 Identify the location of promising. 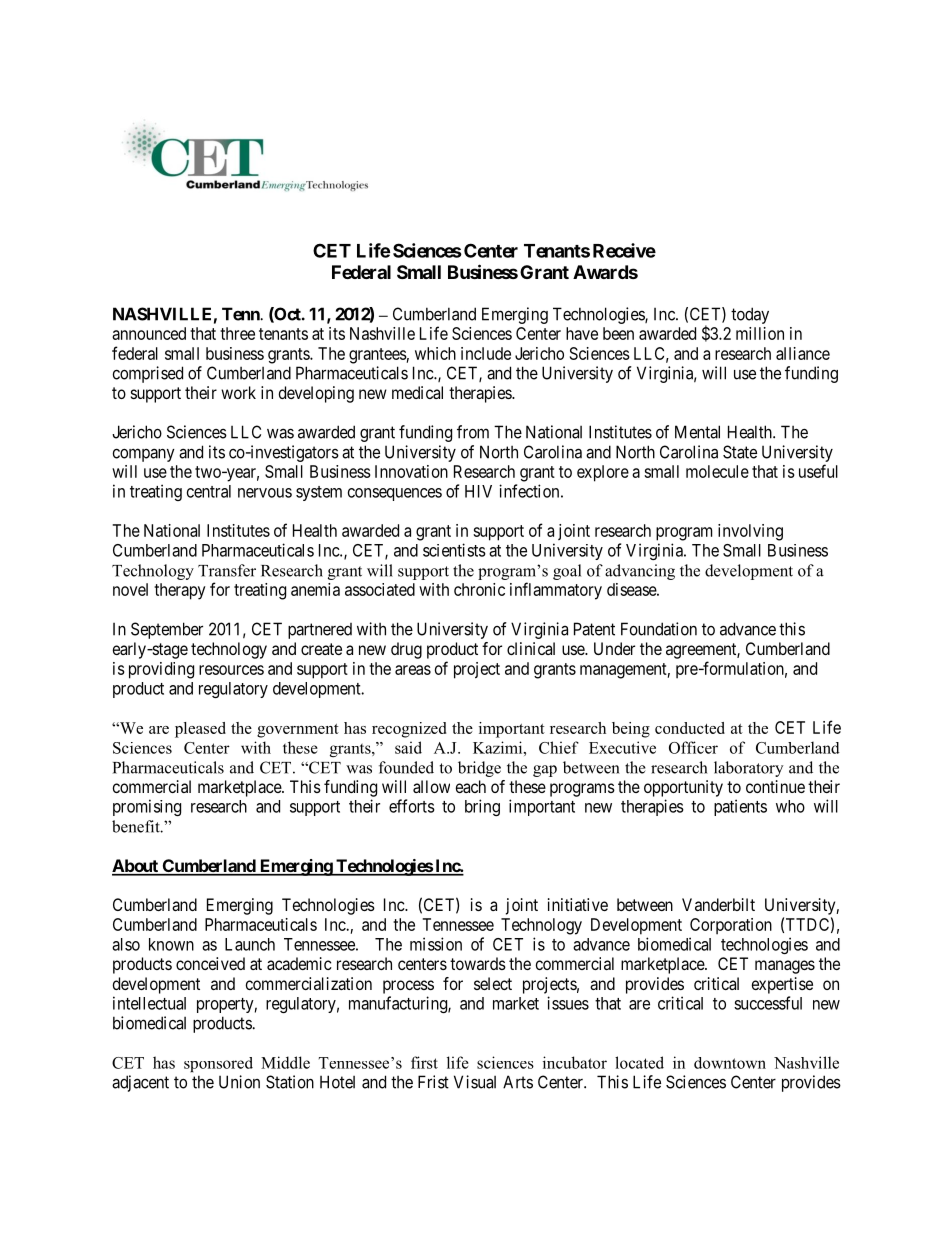
(147, 807).
